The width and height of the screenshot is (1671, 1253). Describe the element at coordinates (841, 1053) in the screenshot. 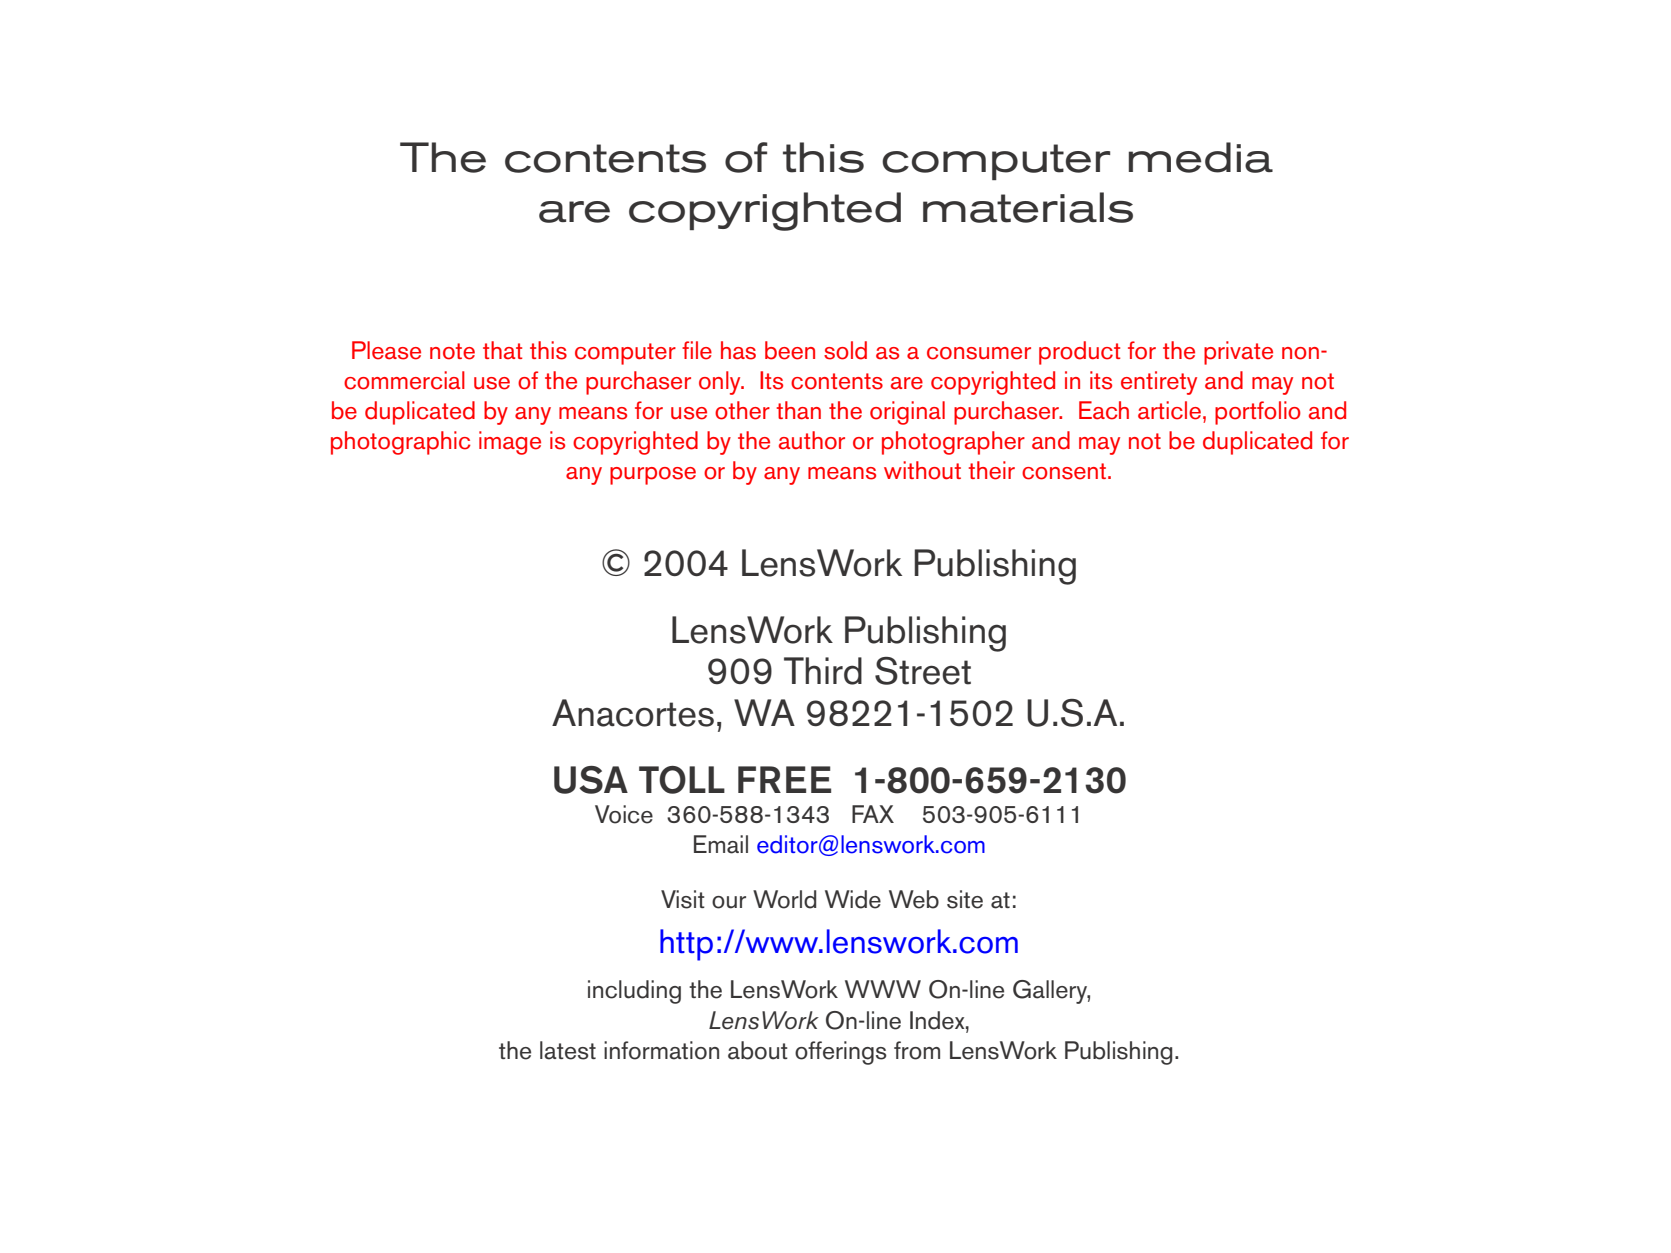

I see `offerings` at that location.
